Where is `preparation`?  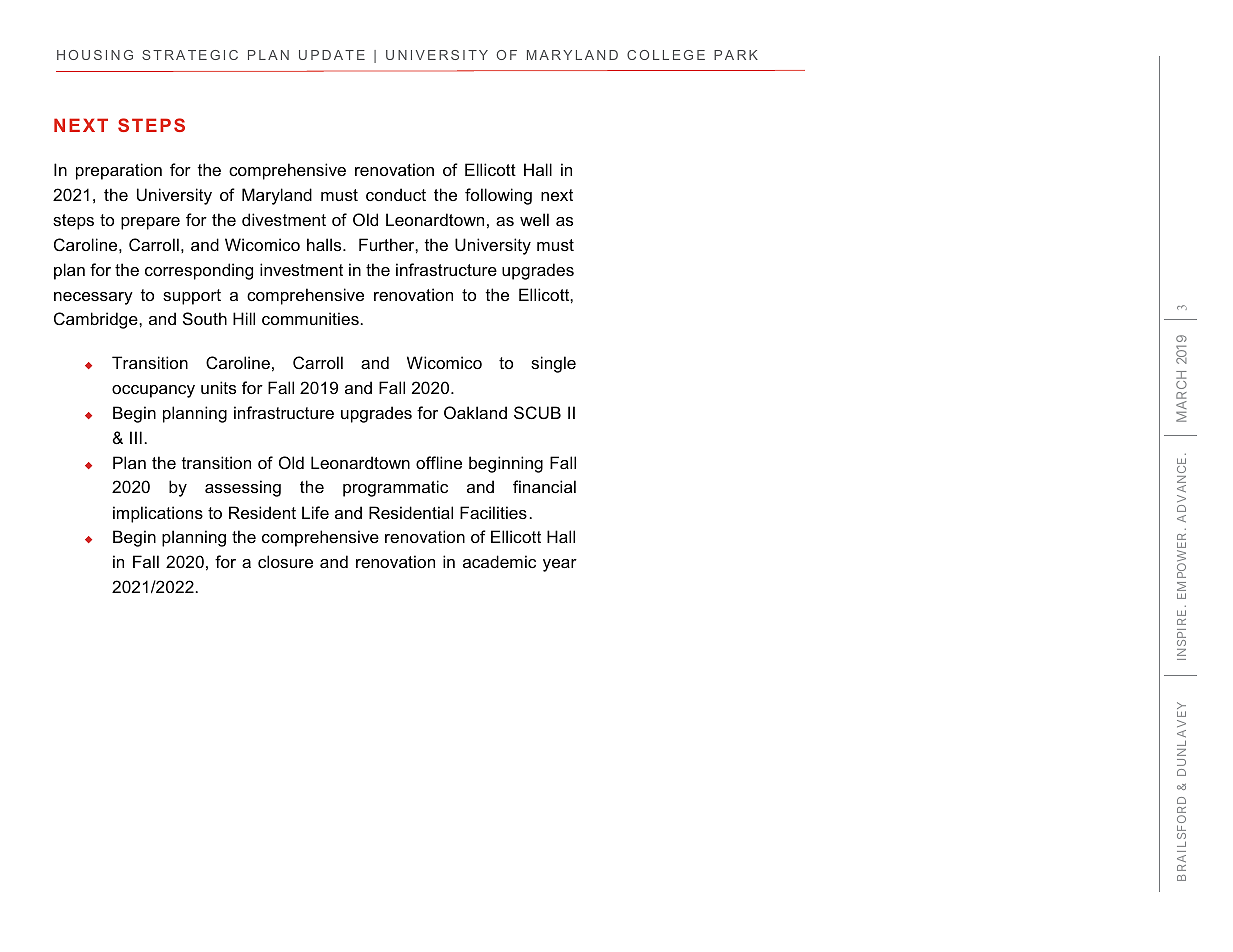 preparation is located at coordinates (119, 171).
